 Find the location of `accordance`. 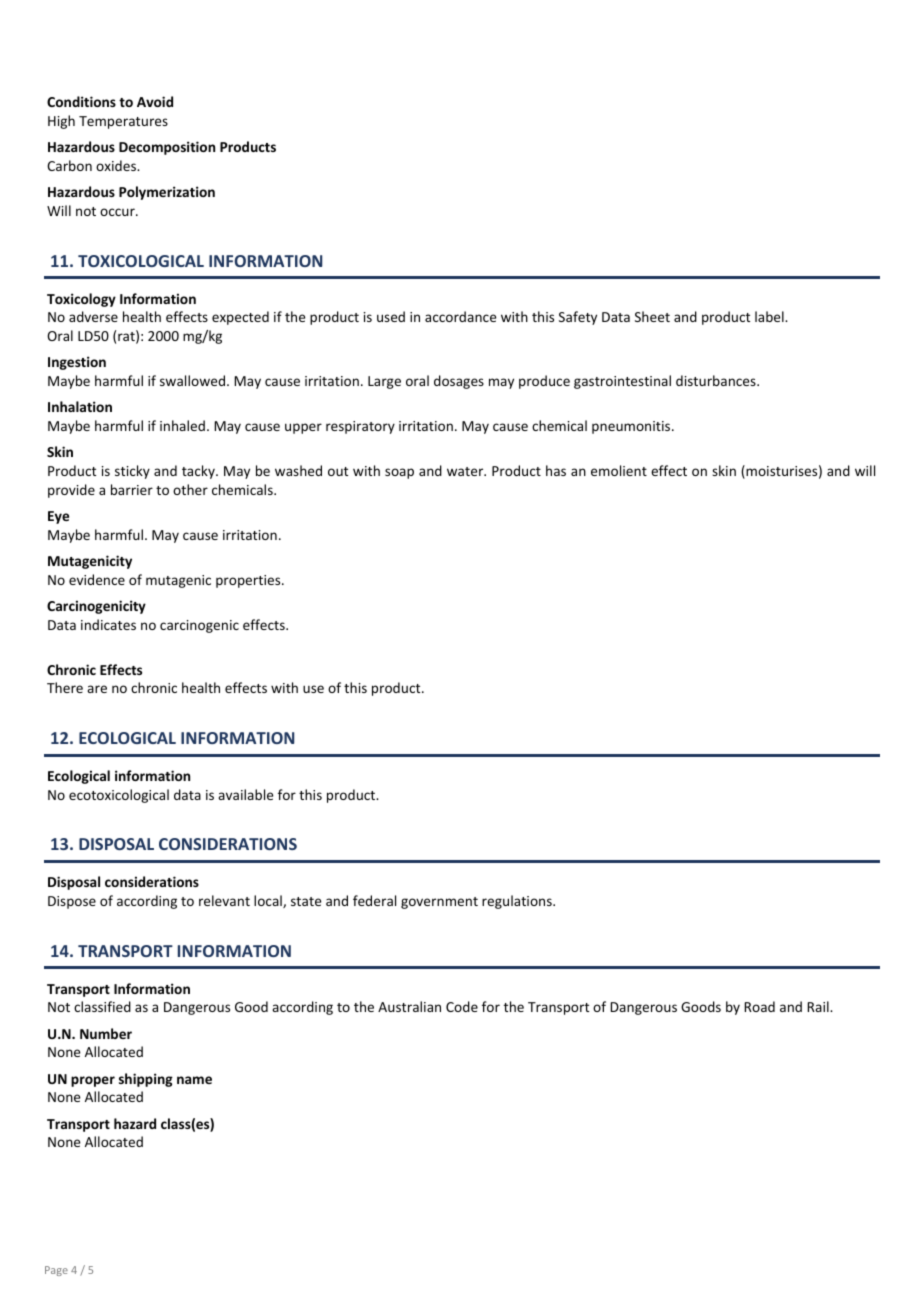

accordance is located at coordinates (460, 316).
